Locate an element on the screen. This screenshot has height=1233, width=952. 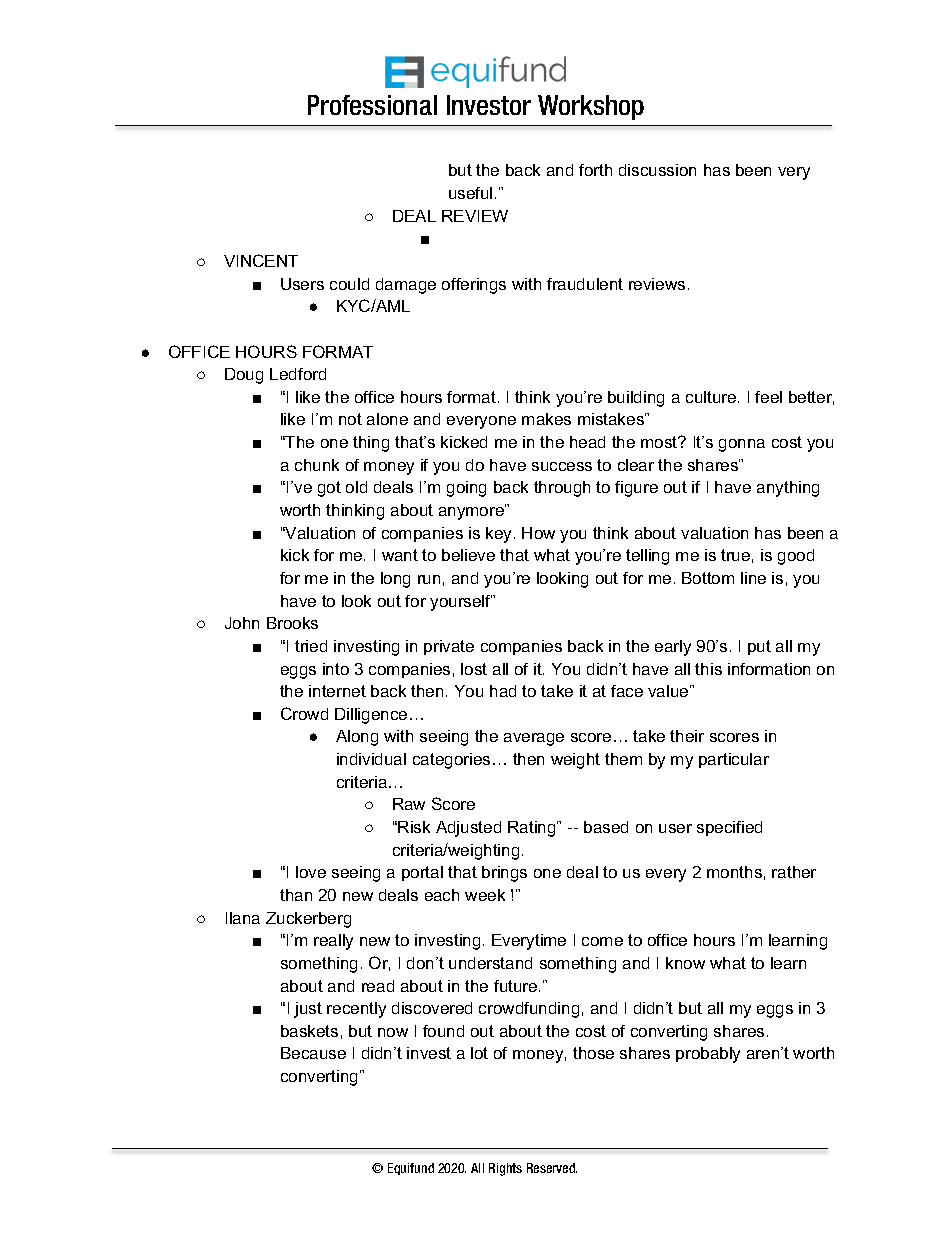
Professional is located at coordinates (372, 105).
